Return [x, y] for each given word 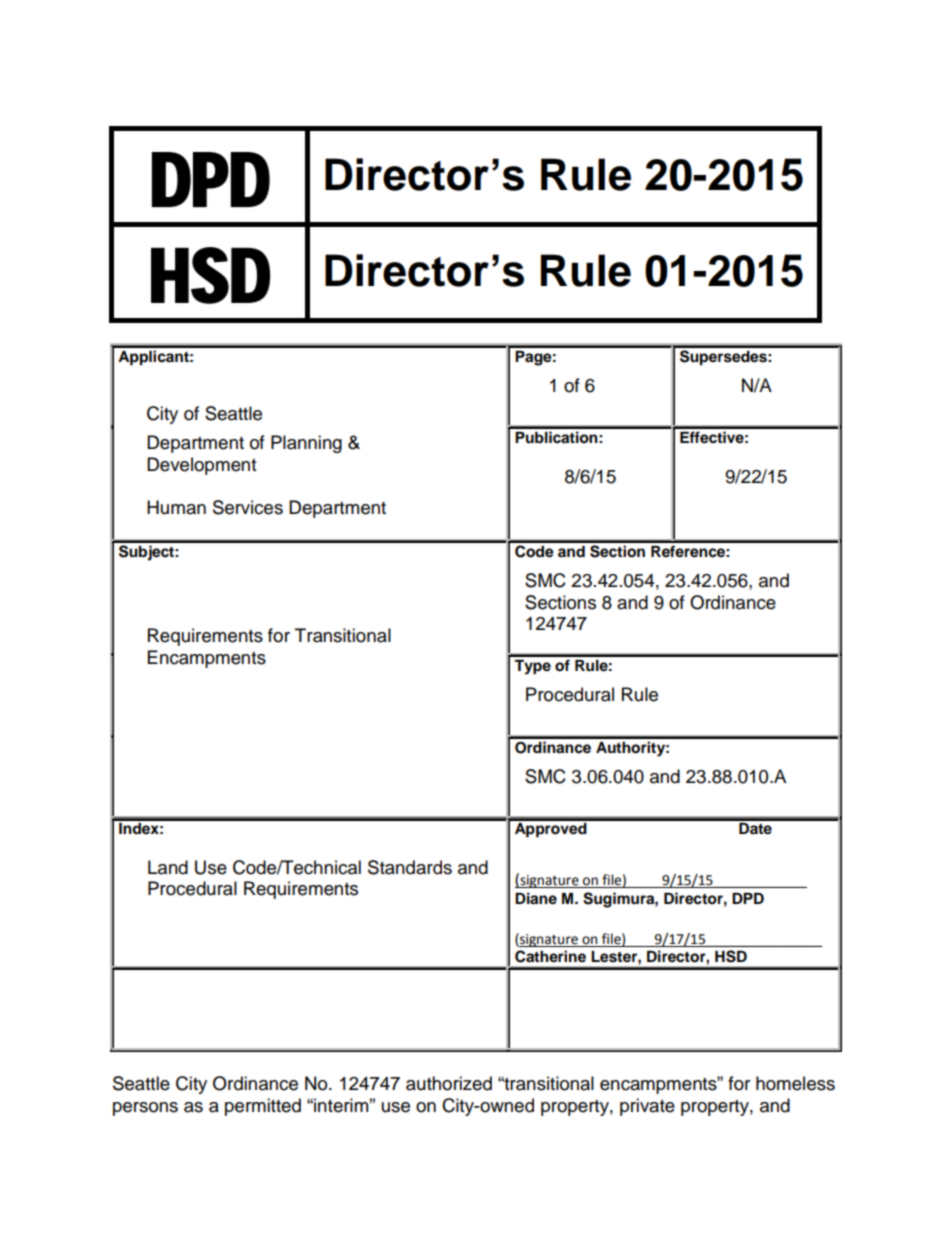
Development [201, 466]
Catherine [550, 956]
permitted [263, 1107]
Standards [410, 867]
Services [248, 507]
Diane [536, 898]
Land [168, 867]
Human [176, 507]
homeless [795, 1083]
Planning [306, 444]
